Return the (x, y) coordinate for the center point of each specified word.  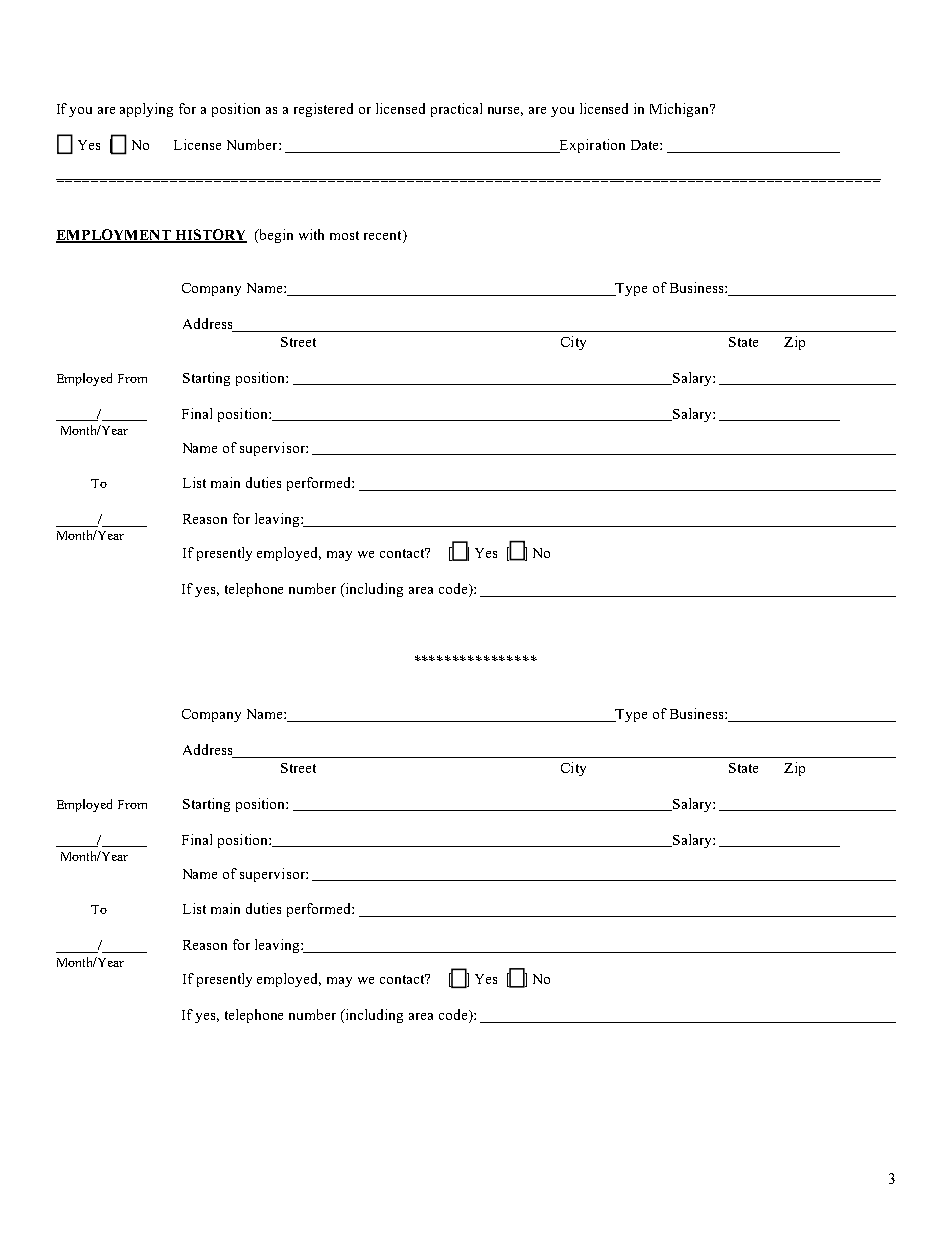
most (344, 235)
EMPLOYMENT (114, 235)
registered (323, 110)
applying (146, 110)
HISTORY (210, 235)
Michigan (681, 110)
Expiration (591, 146)
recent (384, 235)
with (311, 234)
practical (456, 110)
